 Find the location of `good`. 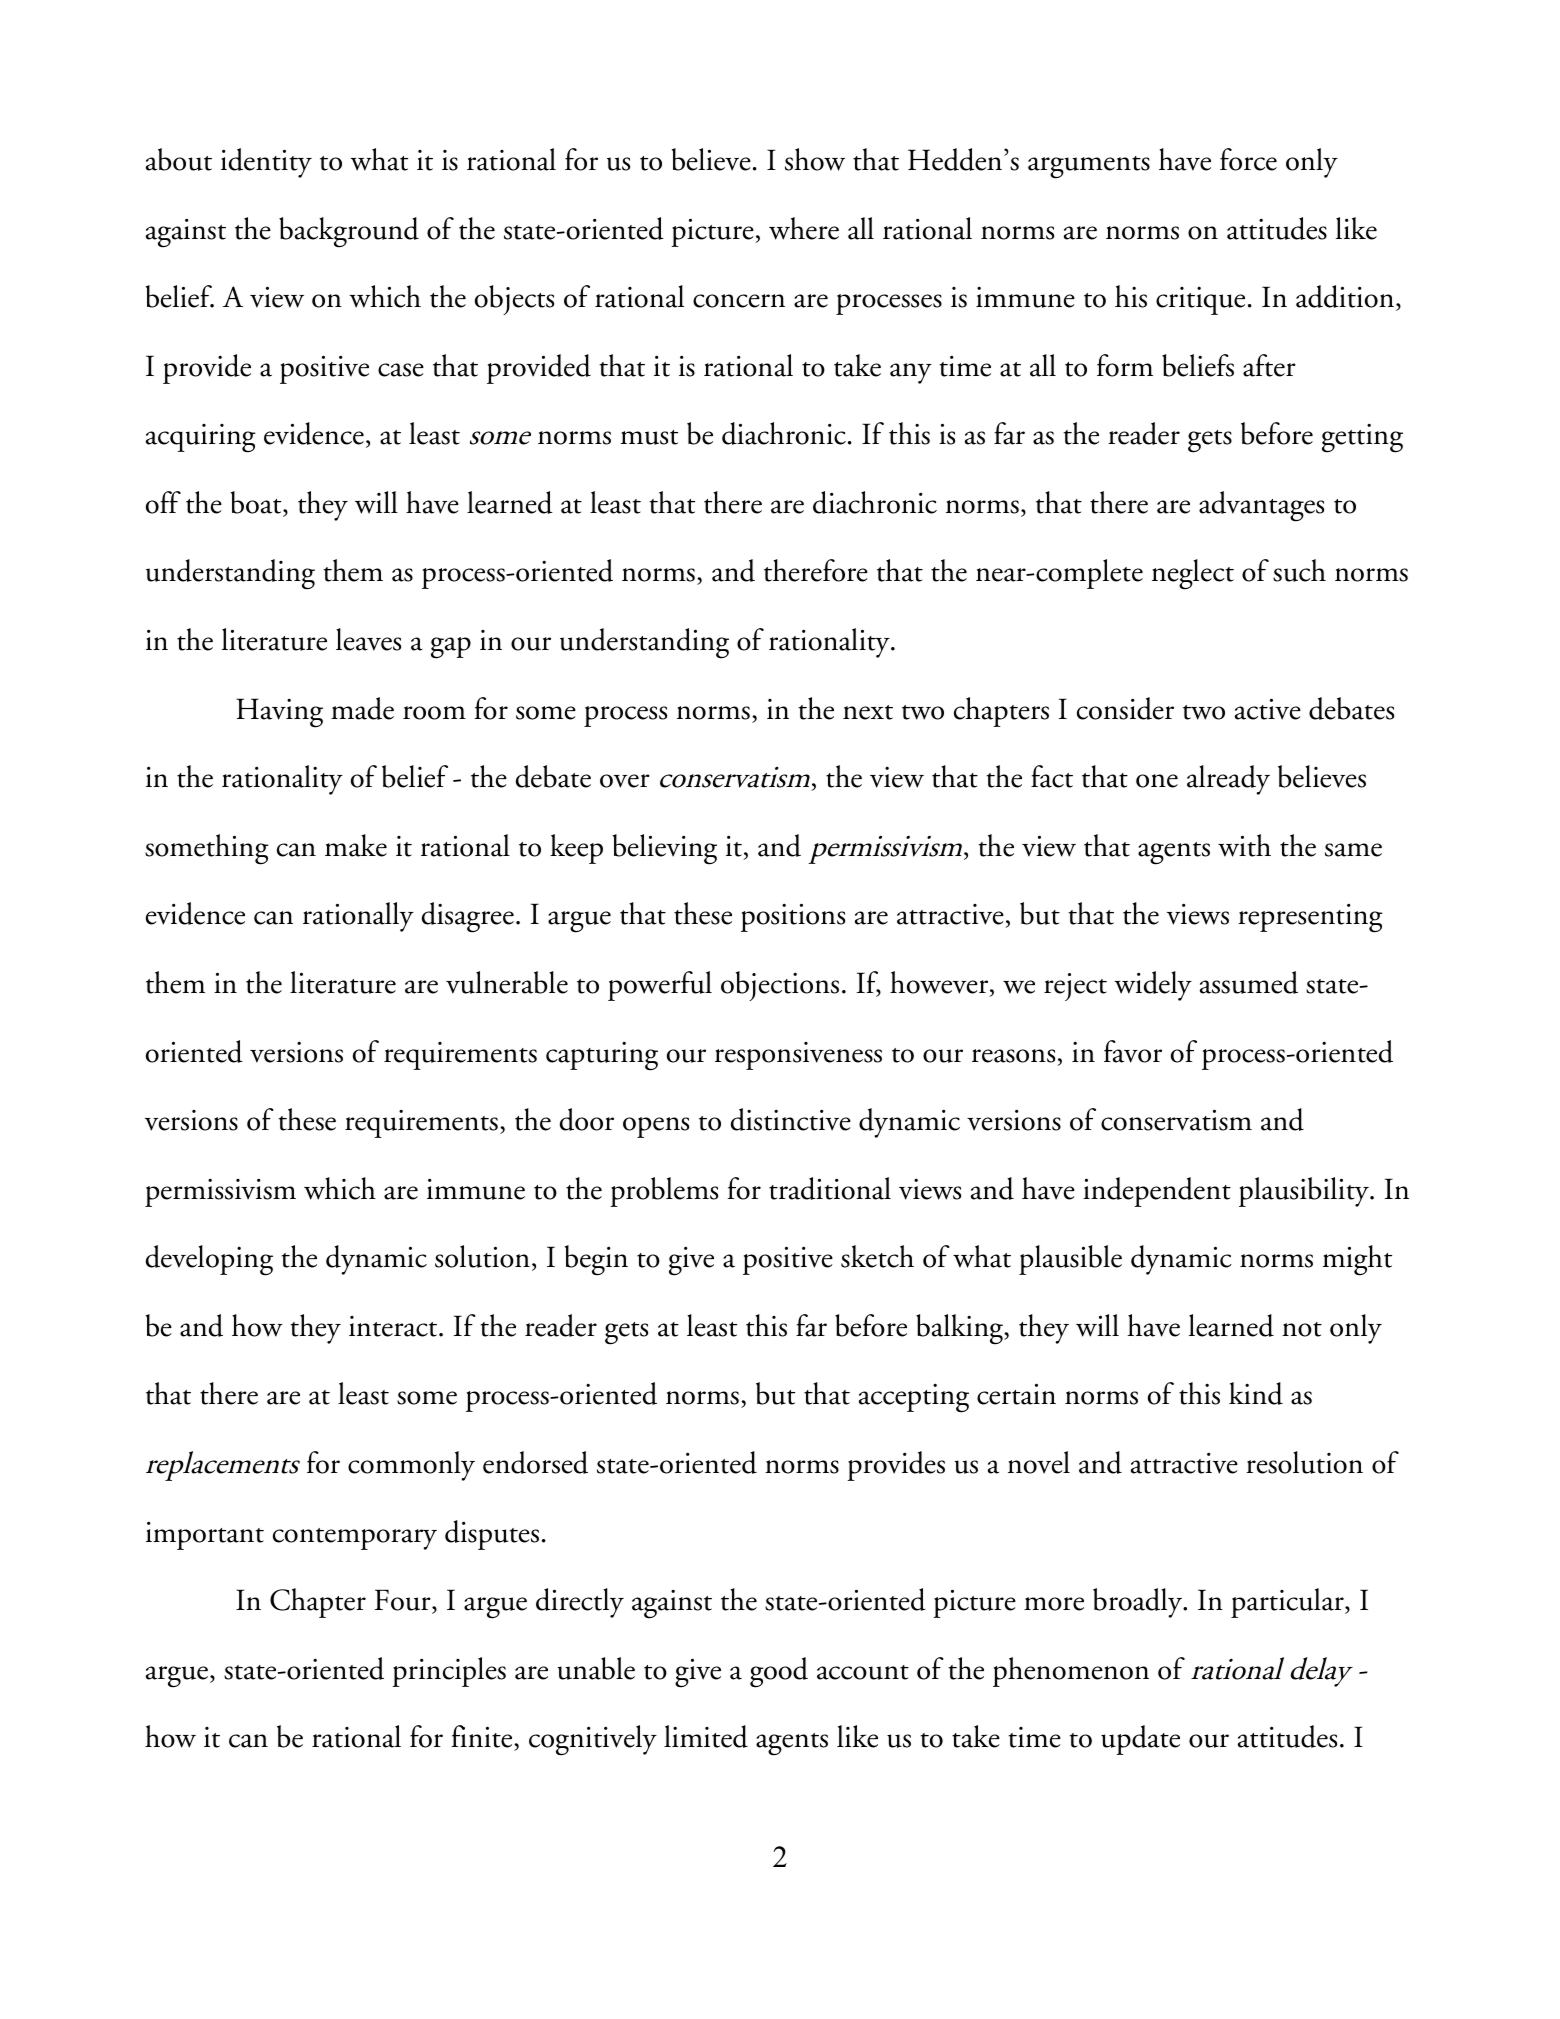

good is located at coordinates (779, 1672).
